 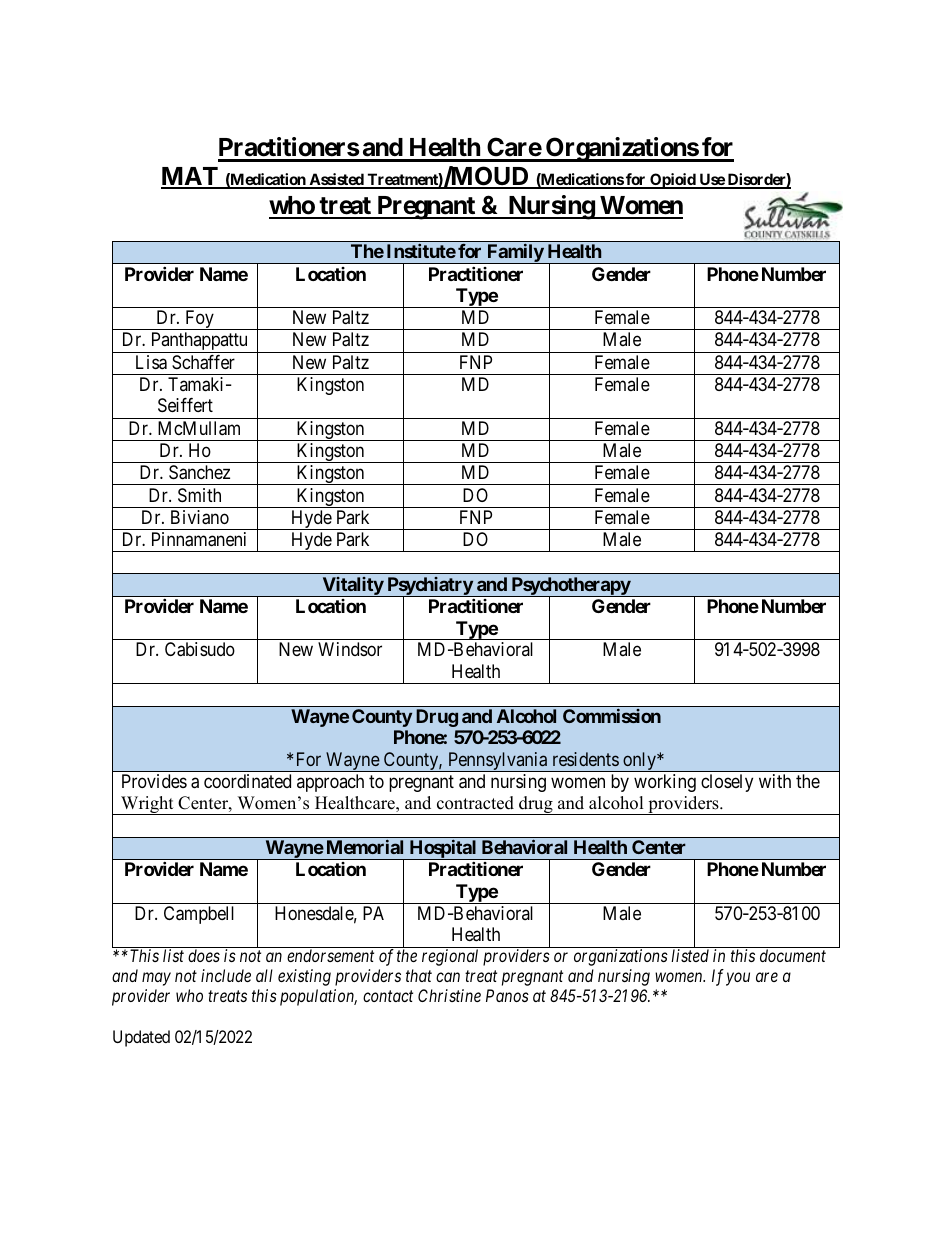 I want to click on Christine, so click(x=449, y=995).
